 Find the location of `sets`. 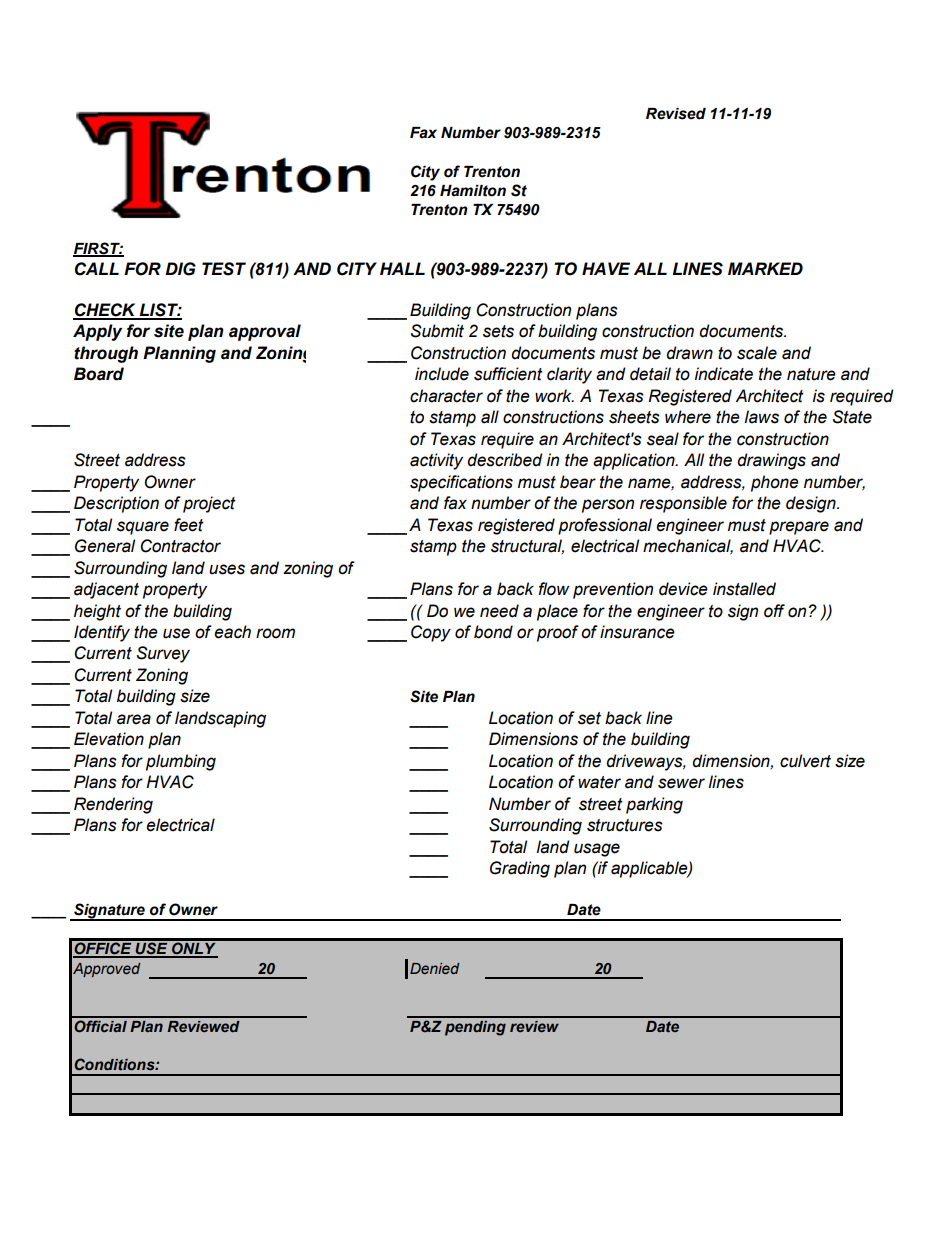

sets is located at coordinates (498, 331).
